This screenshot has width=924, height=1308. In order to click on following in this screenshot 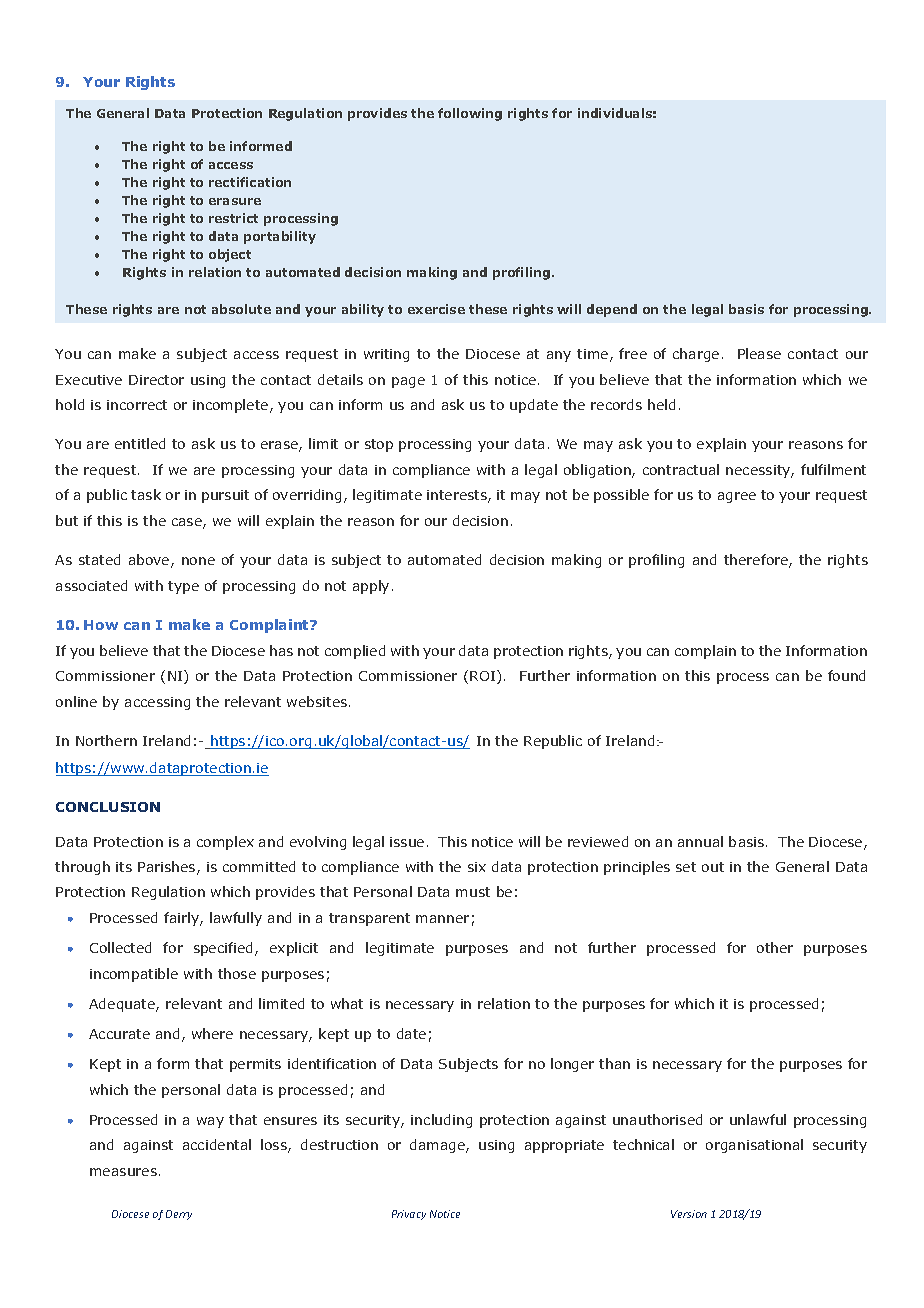, I will do `click(470, 114)`.
